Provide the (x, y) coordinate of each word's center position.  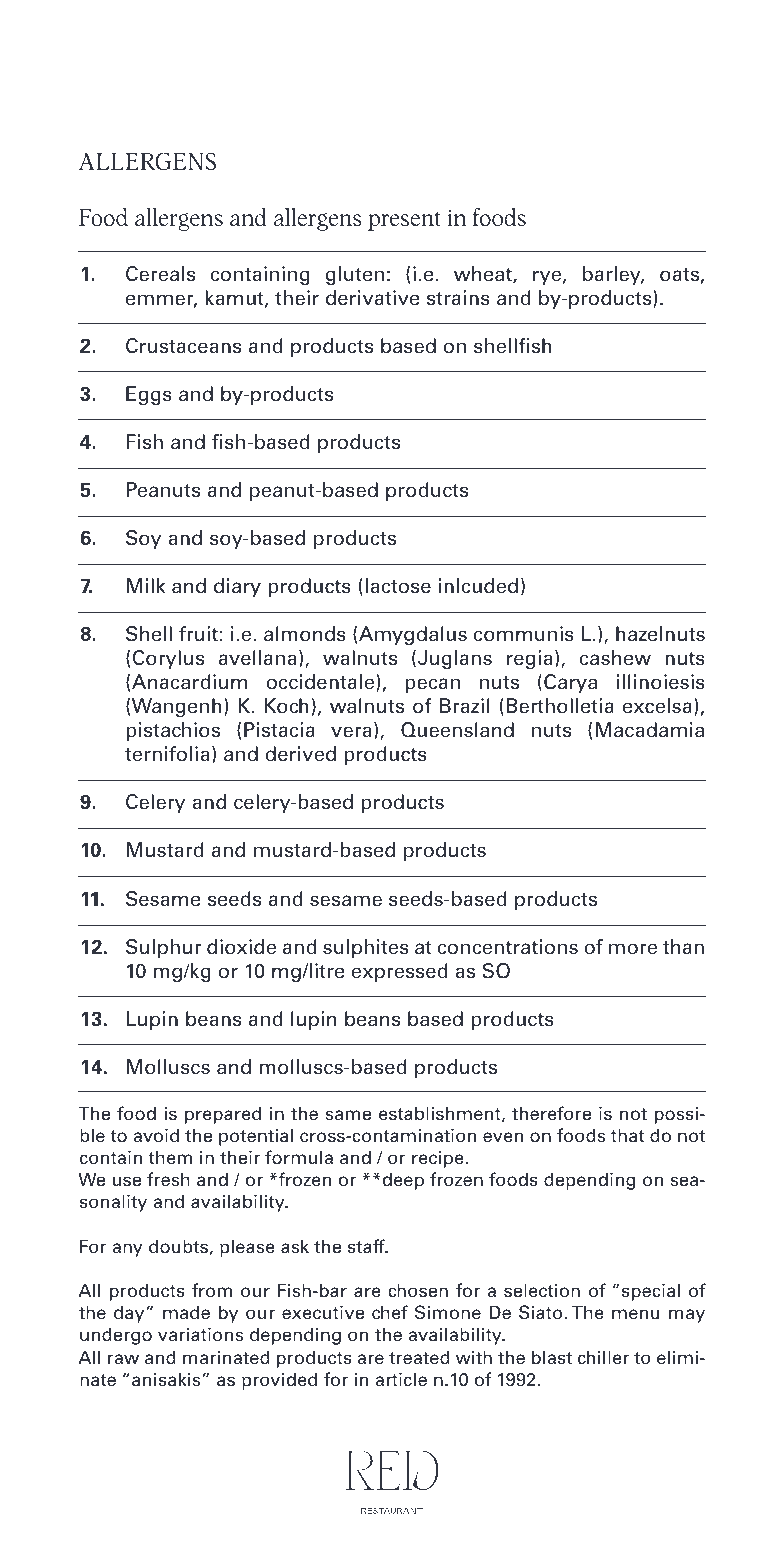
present (404, 221)
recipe (439, 1159)
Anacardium (189, 682)
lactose (398, 586)
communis (524, 634)
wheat (484, 275)
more (633, 949)
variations (200, 1334)
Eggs (149, 395)
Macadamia (650, 730)
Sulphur (164, 948)
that (627, 1135)
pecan (432, 685)
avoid (156, 1135)
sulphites (366, 948)
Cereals (160, 274)
